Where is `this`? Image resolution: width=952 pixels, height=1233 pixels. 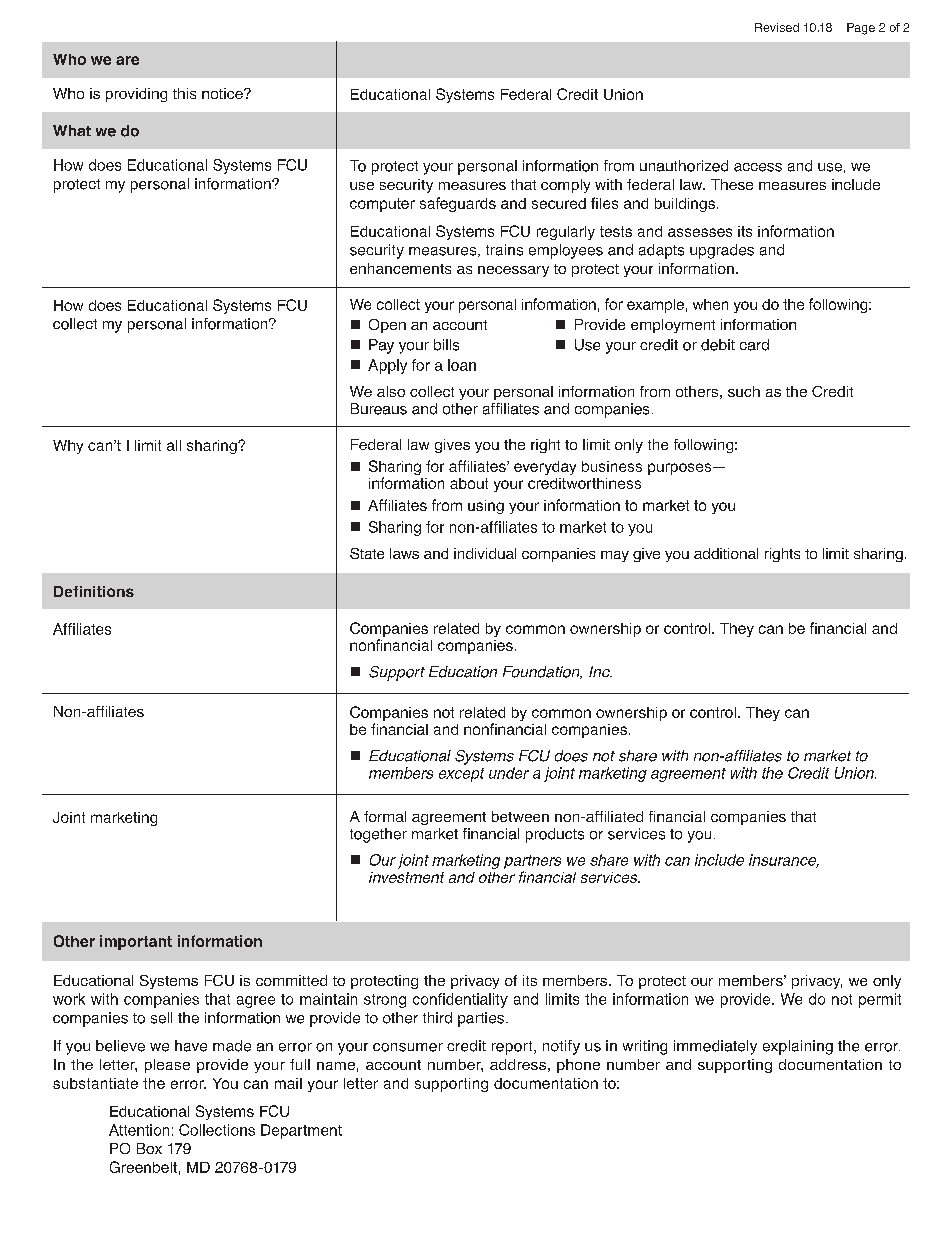 this is located at coordinates (184, 93).
